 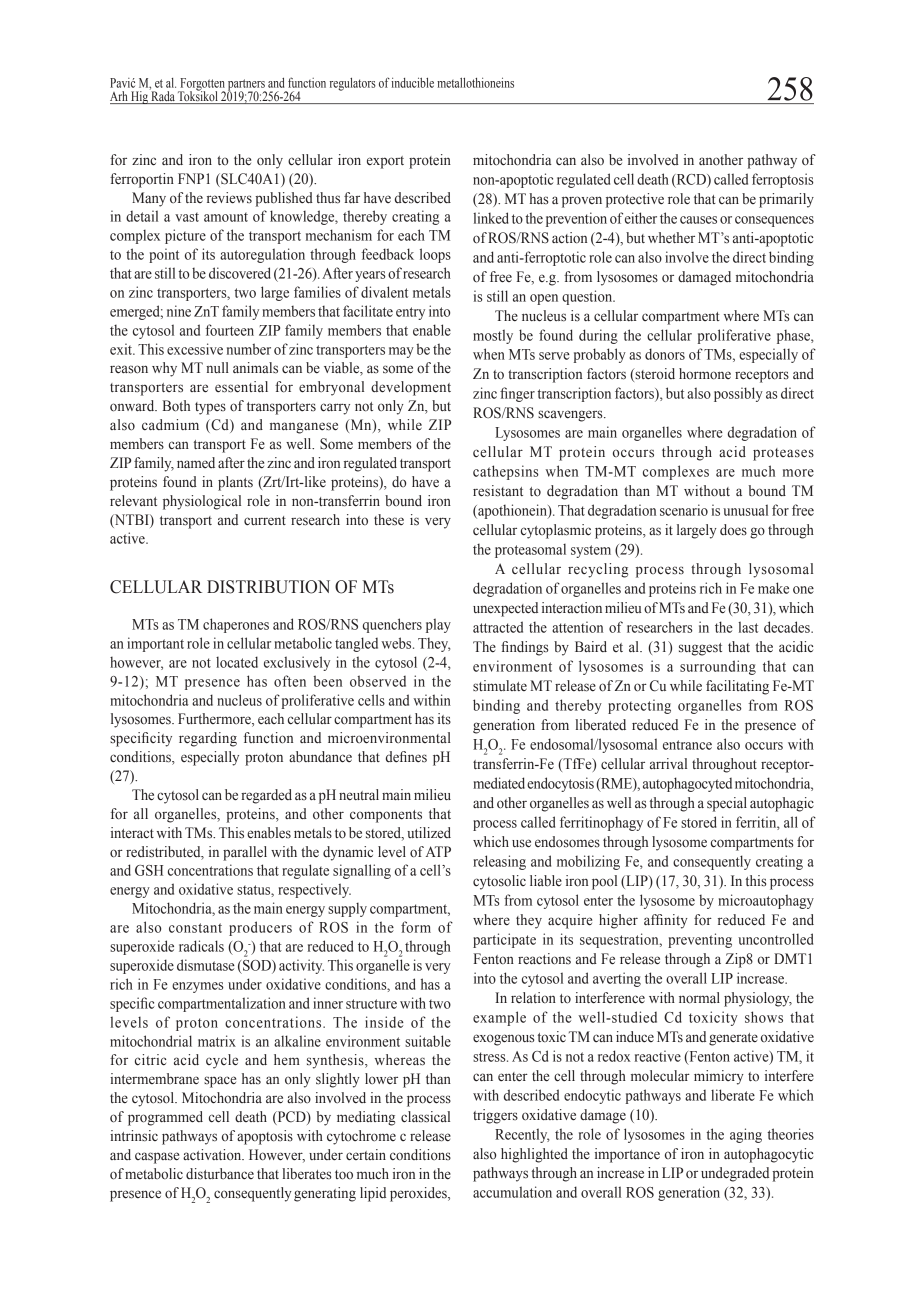 What do you see at coordinates (700, 940) in the screenshot?
I see `preventing` at bounding box center [700, 940].
